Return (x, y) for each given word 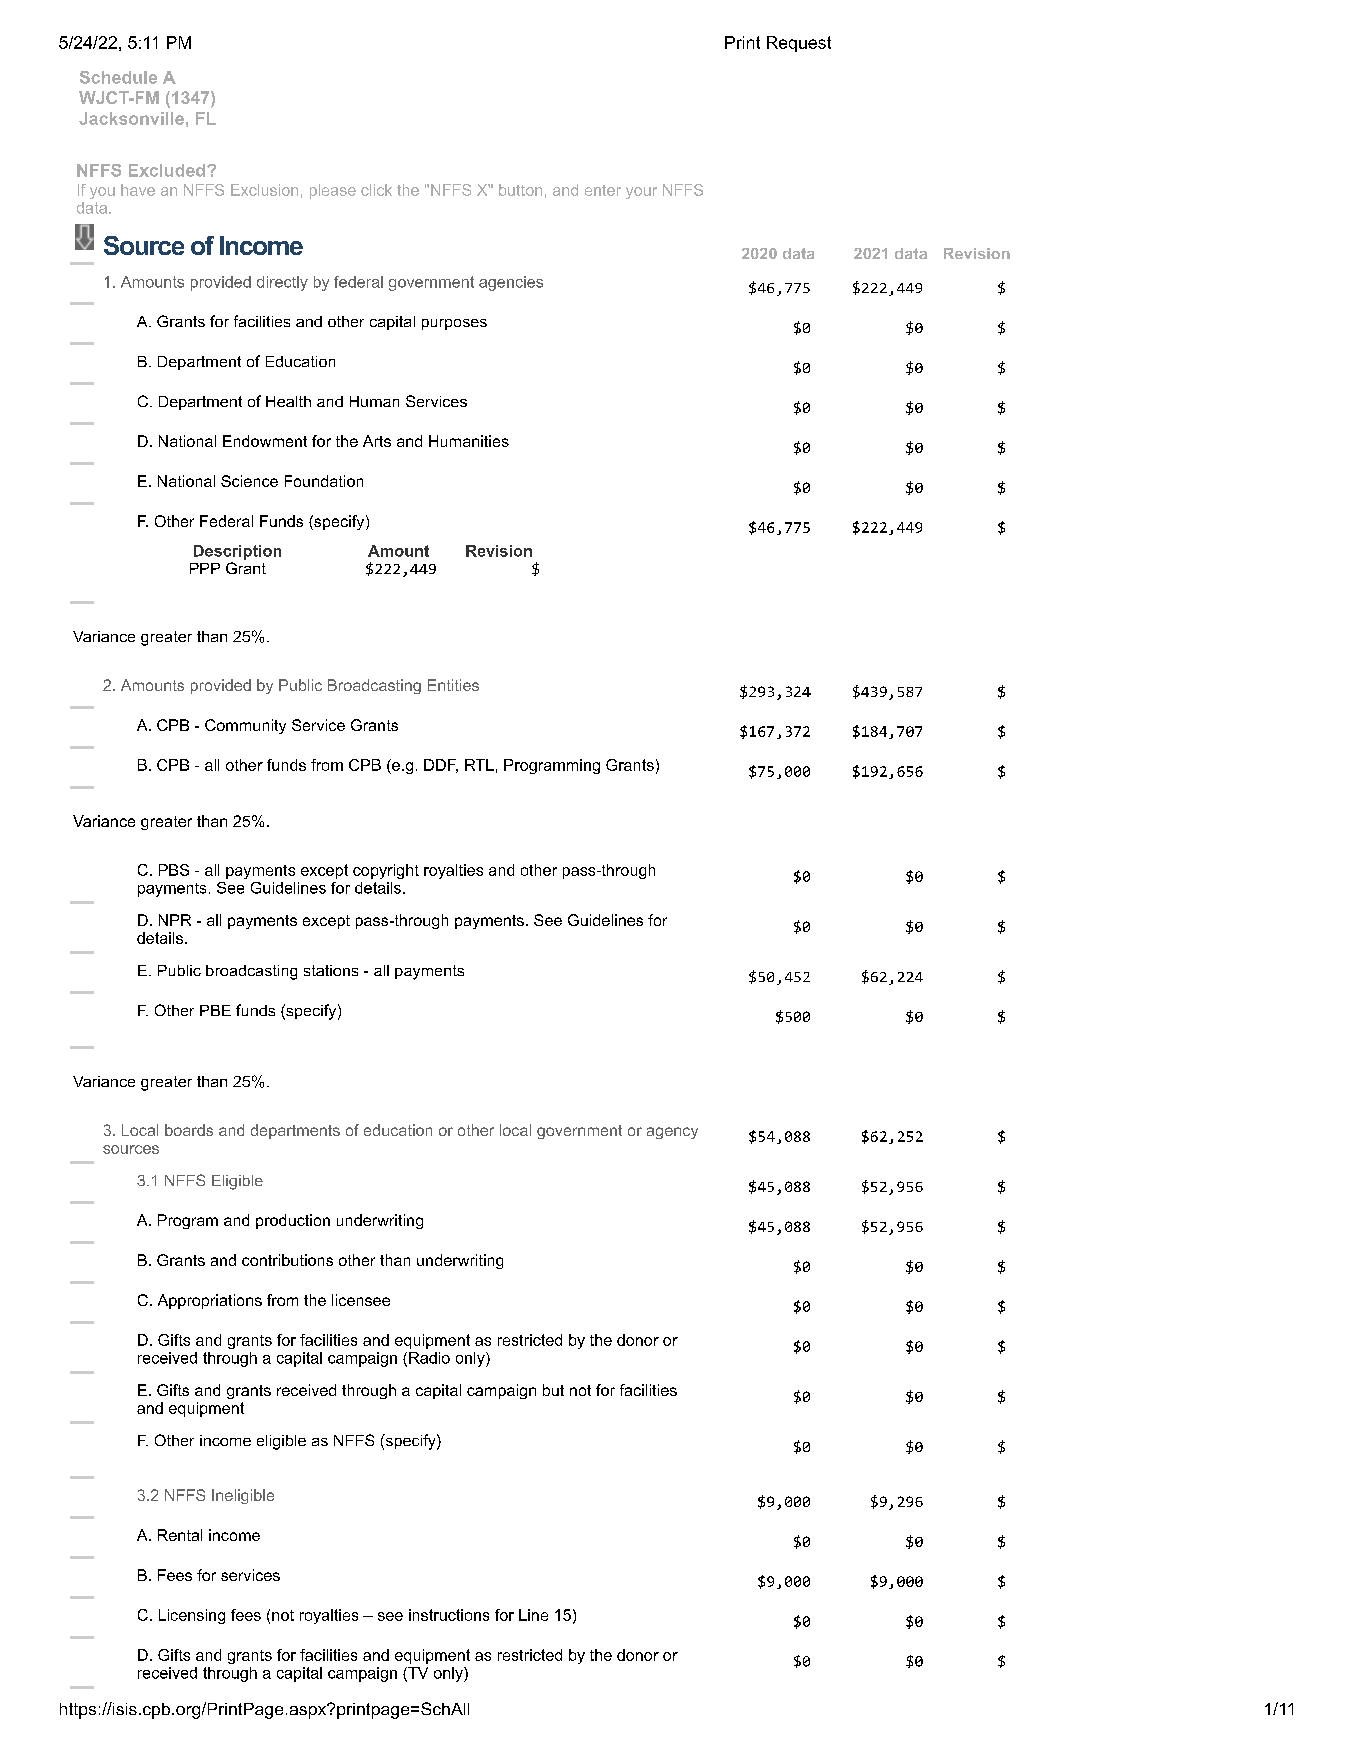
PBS (174, 870)
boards (189, 1130)
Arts (377, 441)
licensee (361, 1300)
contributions (287, 1260)
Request (799, 44)
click (376, 190)
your (641, 193)
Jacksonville (131, 118)
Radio (429, 1358)
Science (249, 481)
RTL (479, 765)
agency (672, 1133)
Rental (180, 1535)
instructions (449, 1615)
